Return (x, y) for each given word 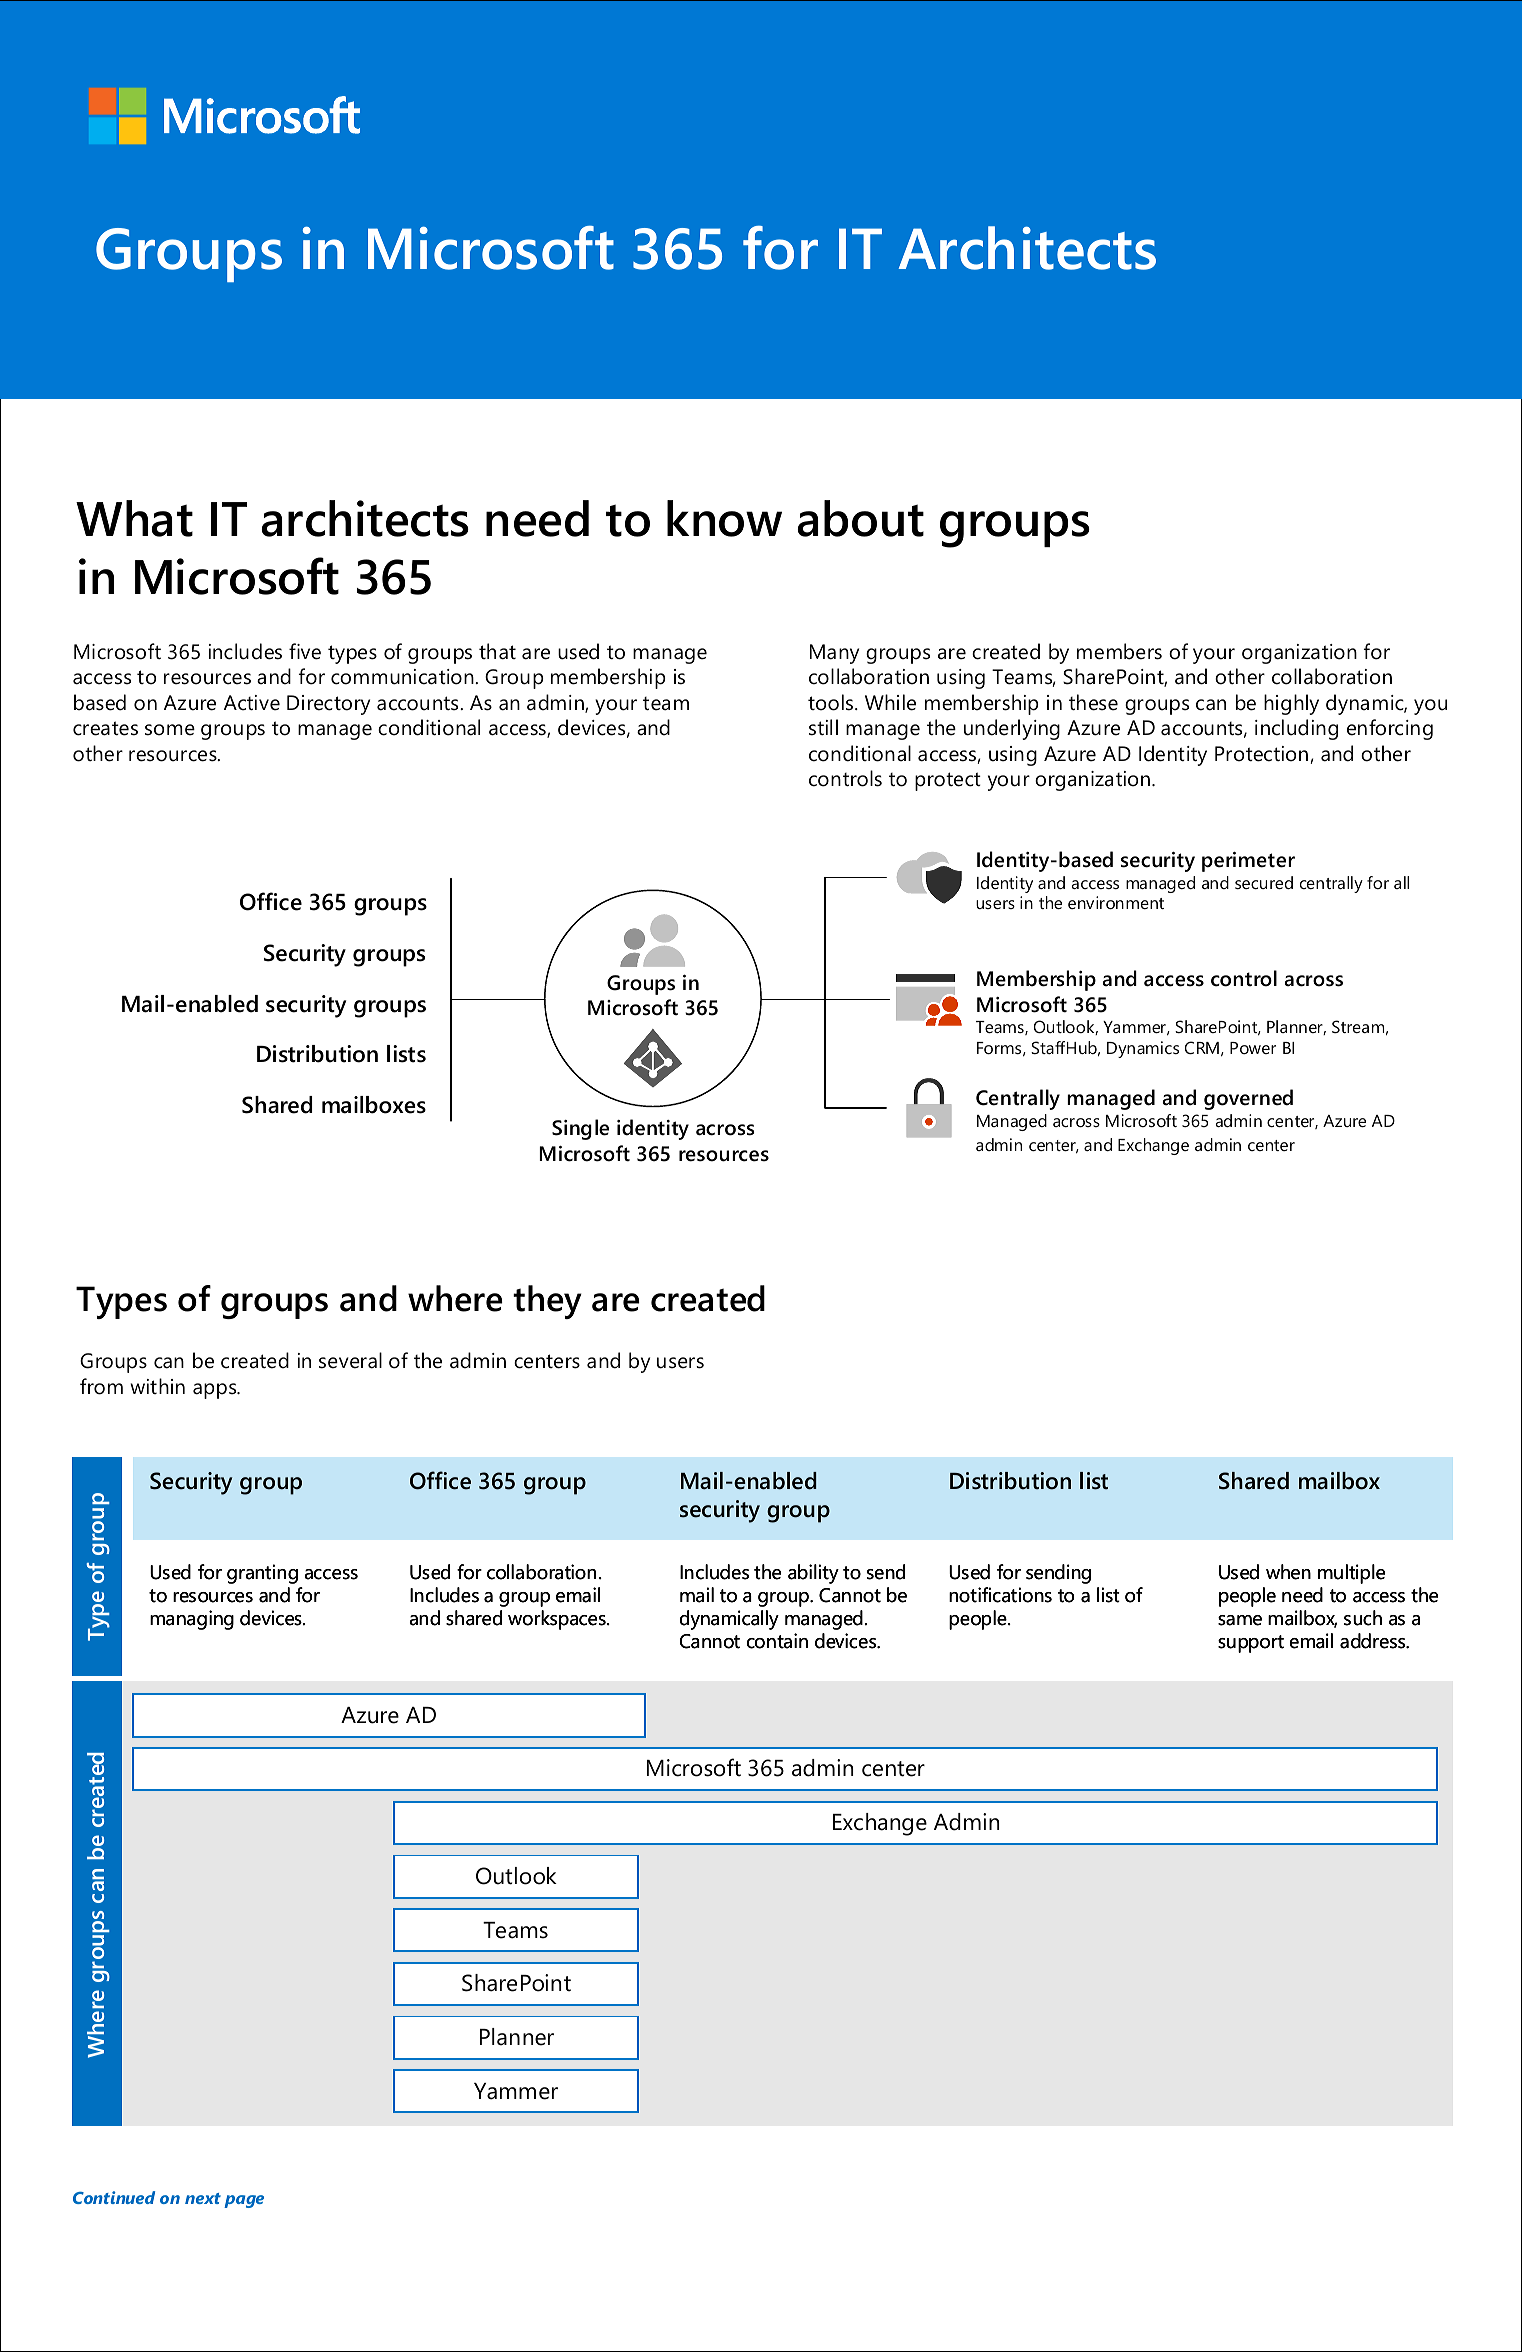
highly (1291, 704)
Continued (114, 2197)
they (547, 1302)
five (305, 651)
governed (1248, 1099)
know (724, 518)
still (823, 727)
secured (1264, 882)
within (157, 1386)
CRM (1202, 1047)
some (170, 730)
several (350, 1360)
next (203, 2198)
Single (580, 1129)
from (101, 1386)
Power (1253, 1048)
